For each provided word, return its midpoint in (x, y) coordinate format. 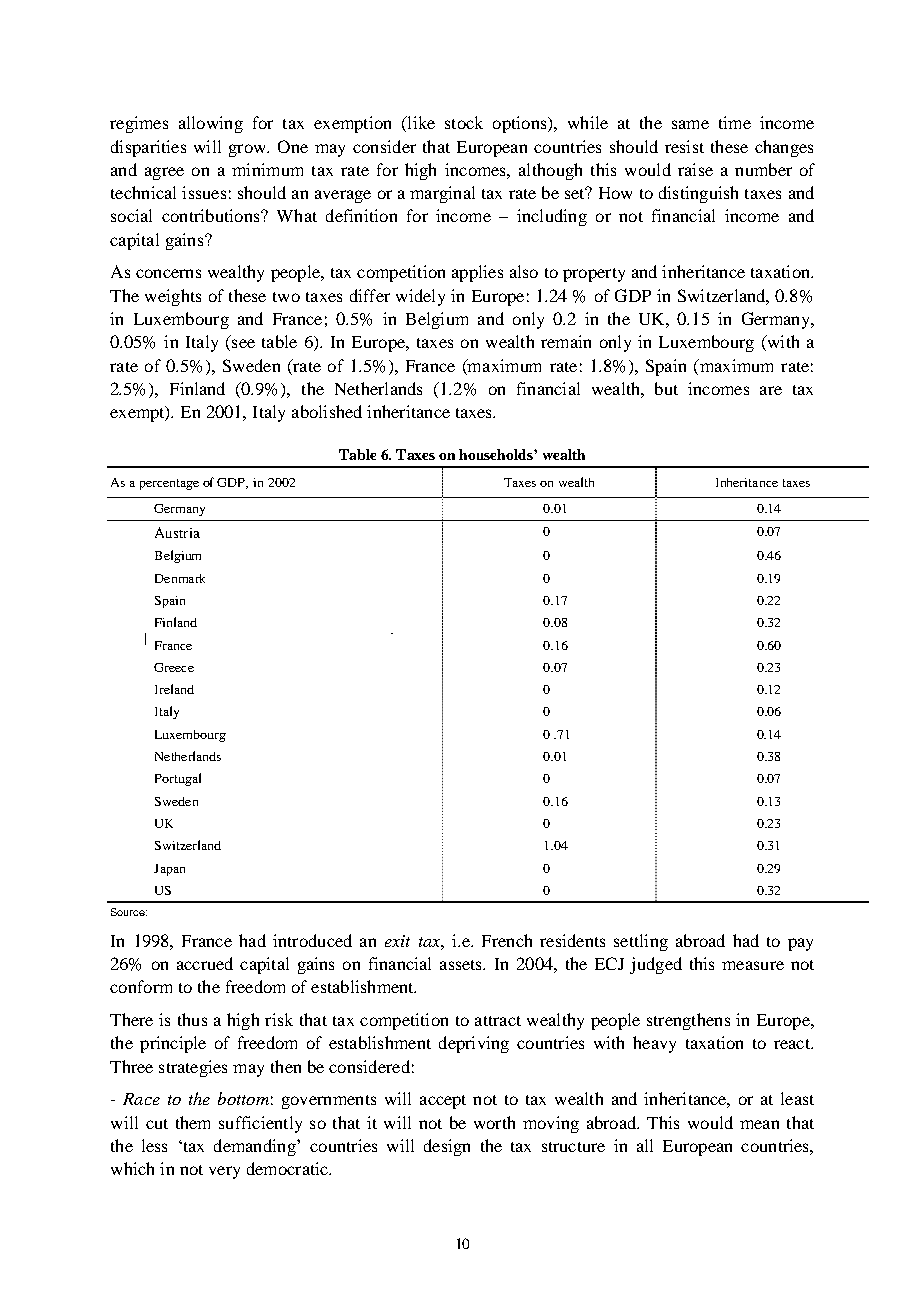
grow (248, 150)
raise (695, 169)
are (771, 390)
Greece (174, 667)
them (193, 1122)
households (497, 454)
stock (464, 122)
